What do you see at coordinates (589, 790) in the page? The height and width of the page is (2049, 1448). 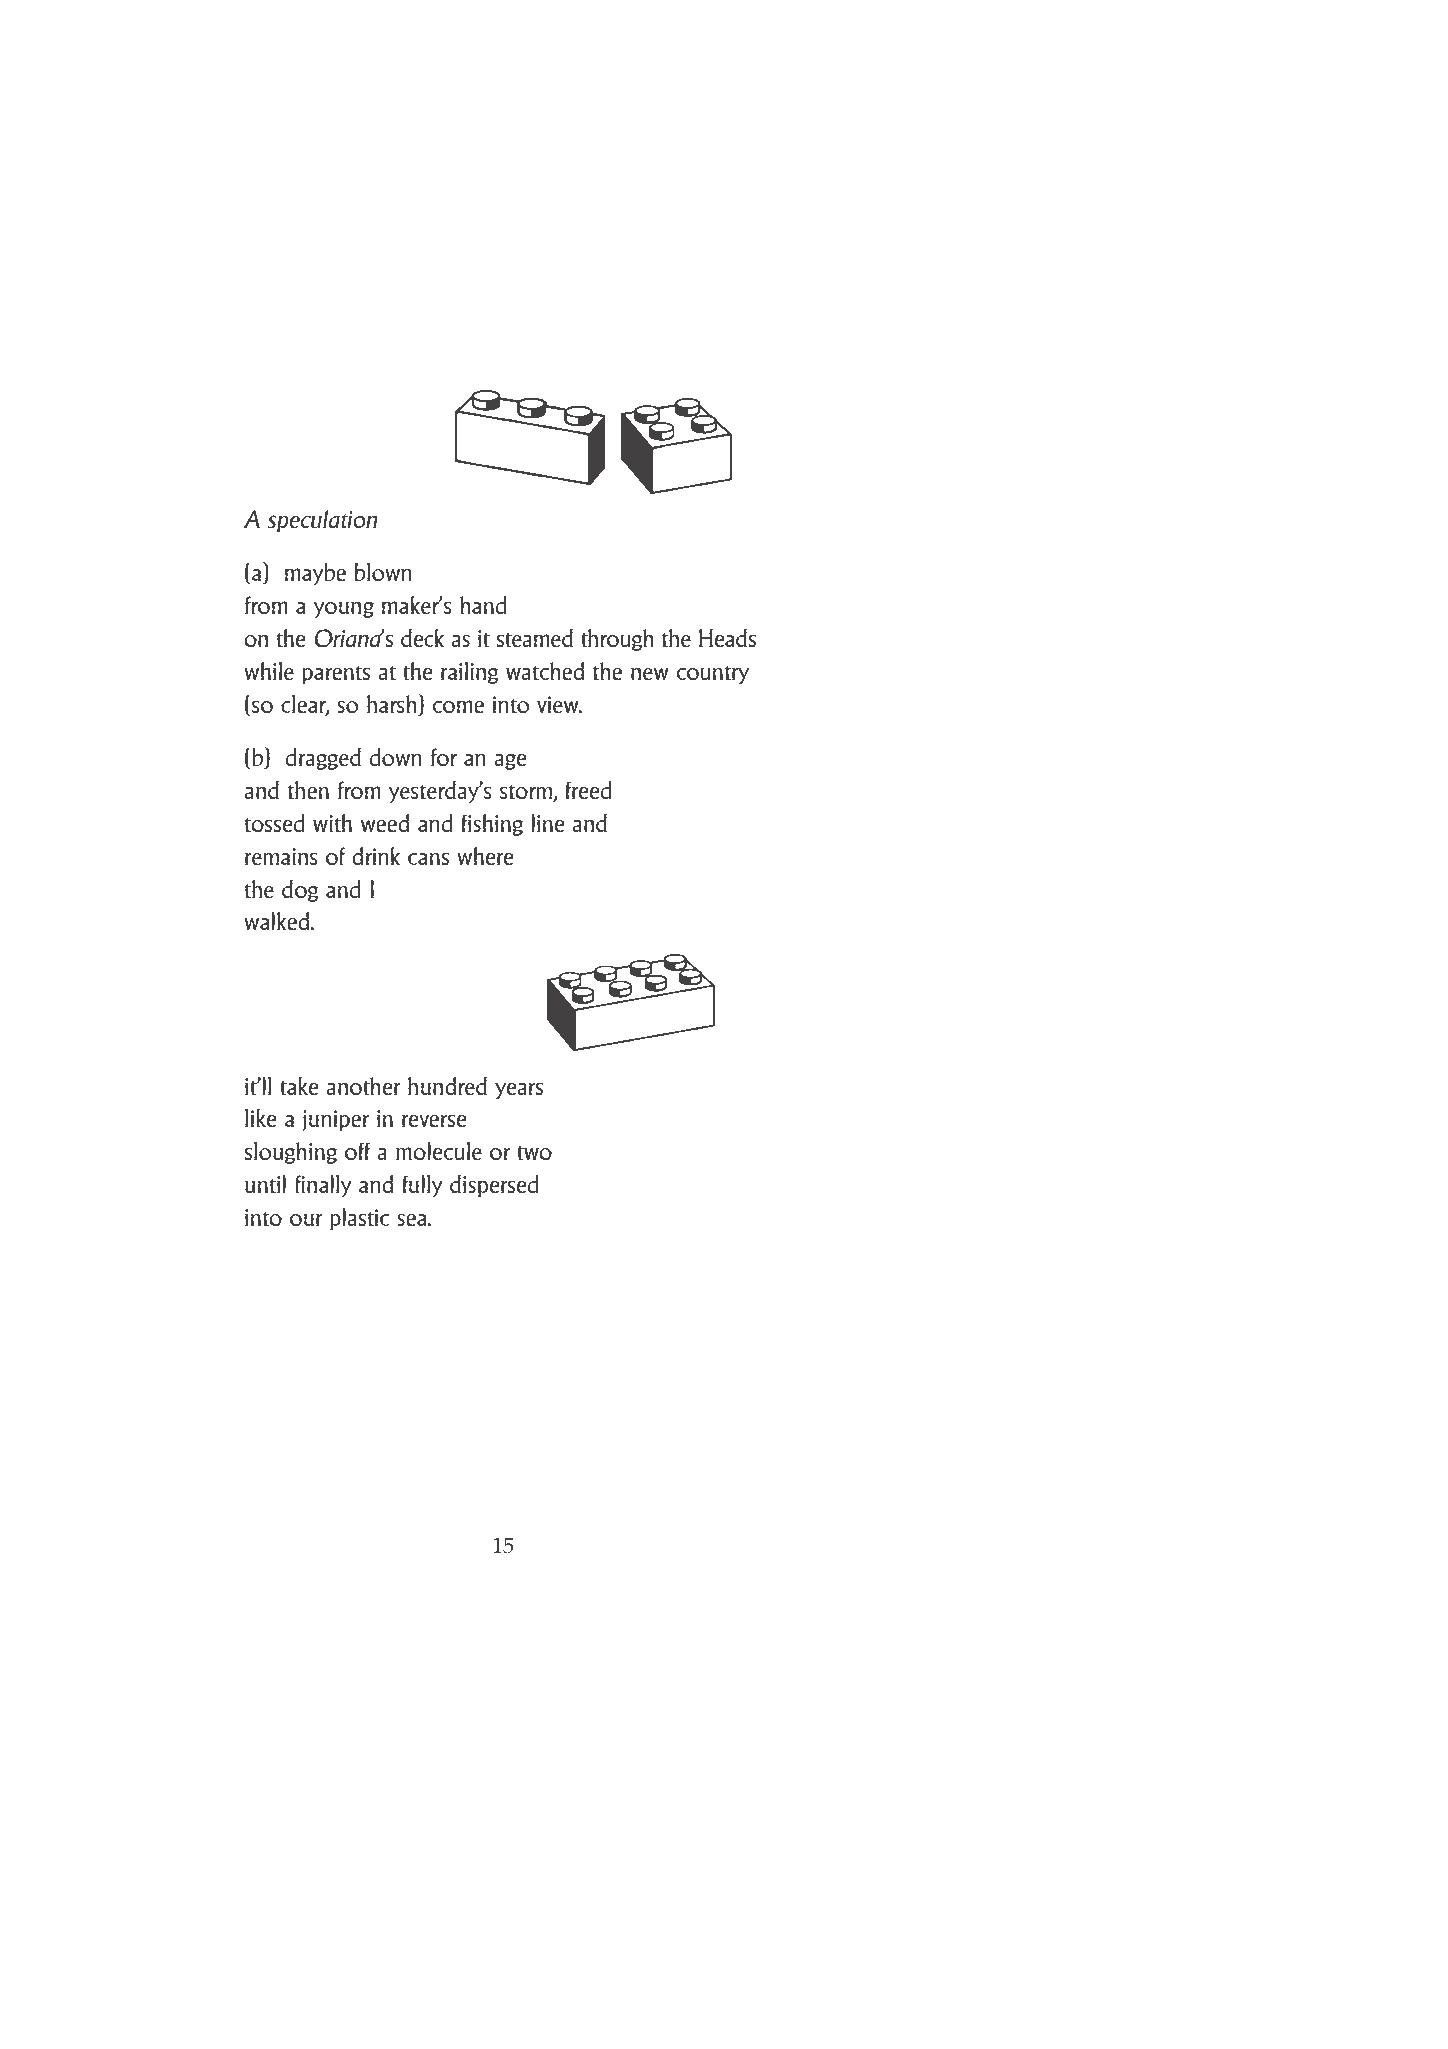 I see `freed` at bounding box center [589, 790].
